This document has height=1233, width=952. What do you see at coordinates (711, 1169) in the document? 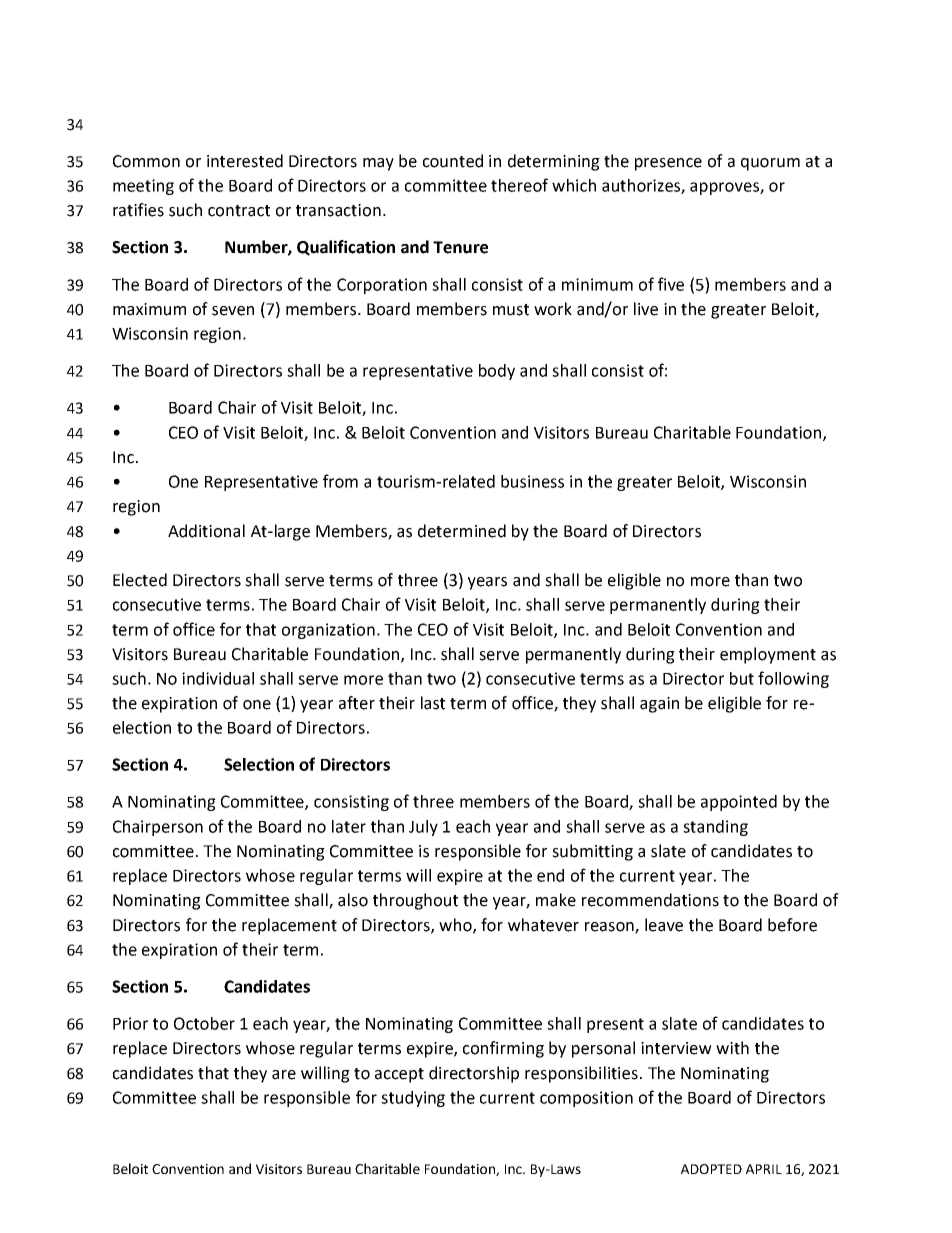
I see `ADOPTED` at bounding box center [711, 1169].
